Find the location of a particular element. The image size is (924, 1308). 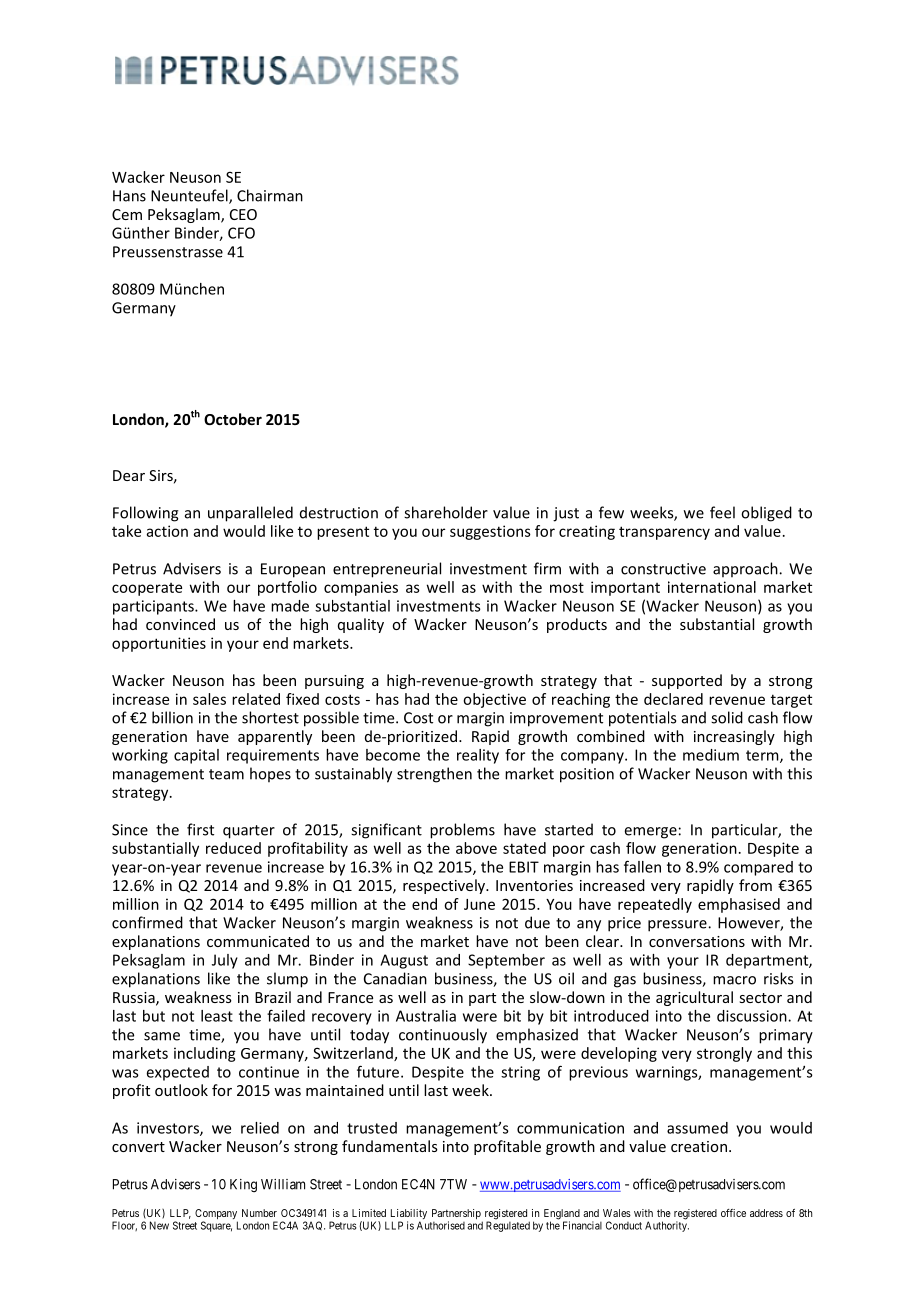

New is located at coordinates (159, 1225).
